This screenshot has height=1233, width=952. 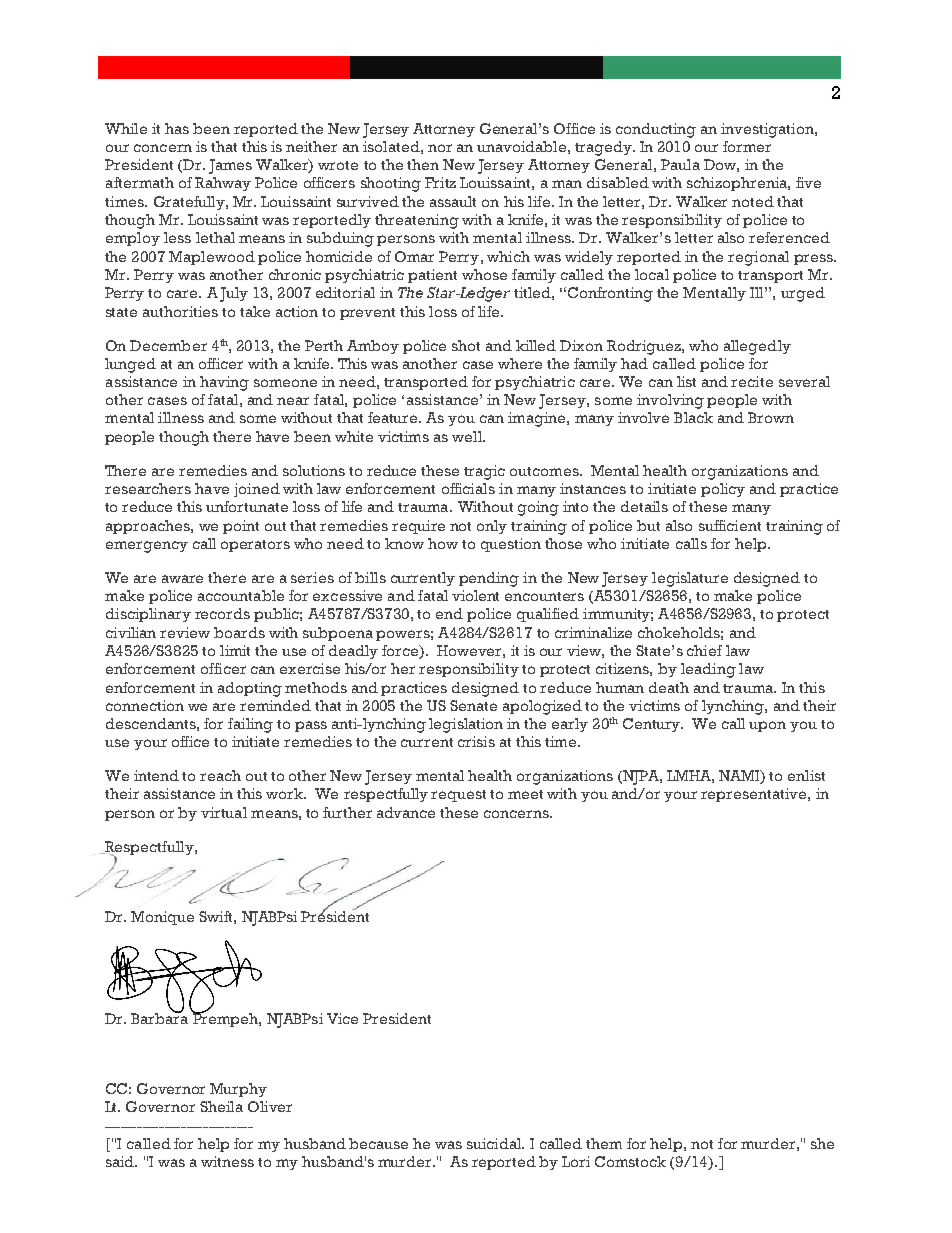 What do you see at coordinates (752, 381) in the screenshot?
I see `recite` at bounding box center [752, 381].
